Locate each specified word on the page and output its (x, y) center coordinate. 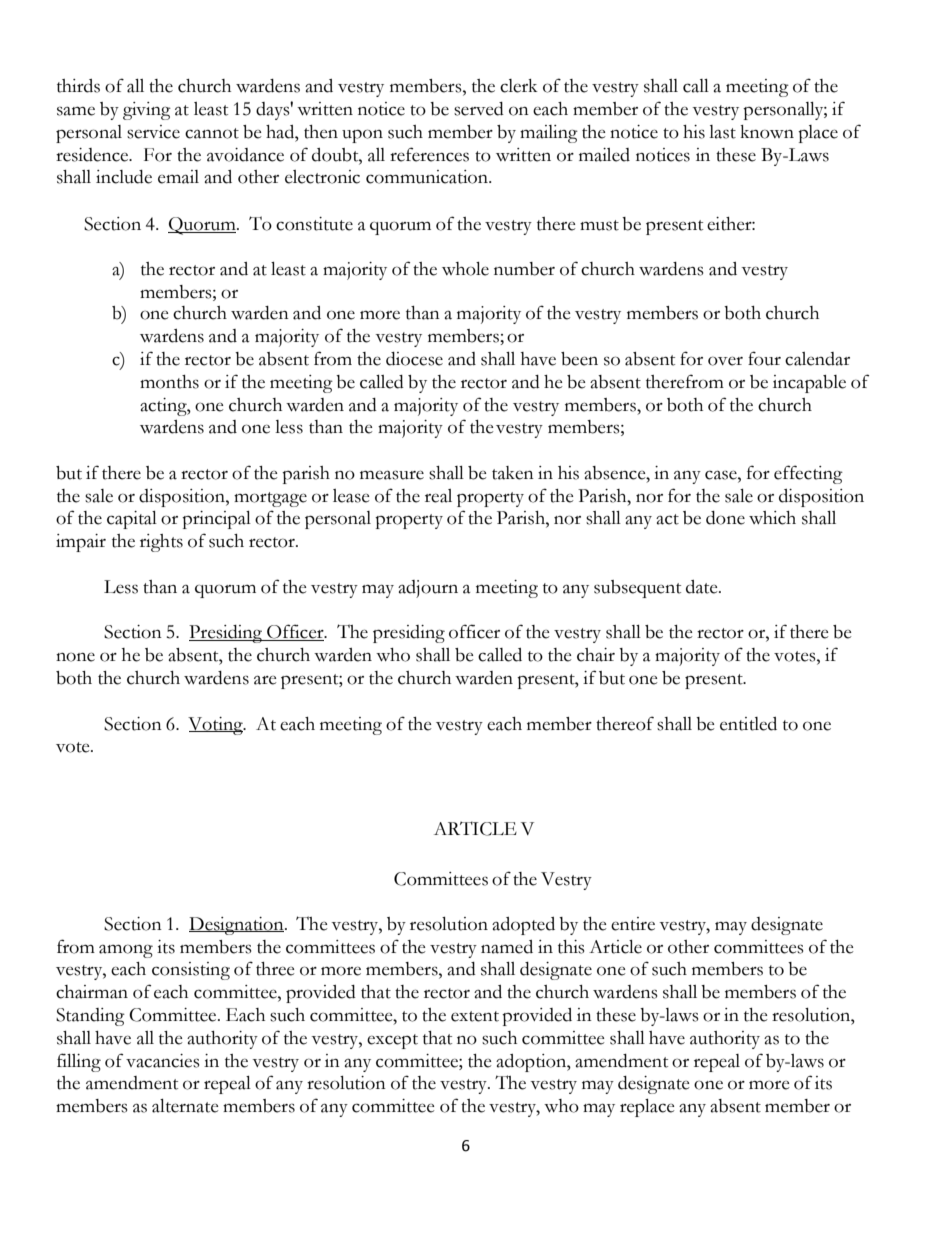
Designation (237, 926)
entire (633, 924)
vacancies (163, 1061)
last (722, 132)
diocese (414, 359)
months (169, 382)
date (703, 587)
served (479, 109)
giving (147, 111)
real (438, 496)
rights (161, 543)
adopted (523, 926)
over (725, 361)
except (392, 1041)
